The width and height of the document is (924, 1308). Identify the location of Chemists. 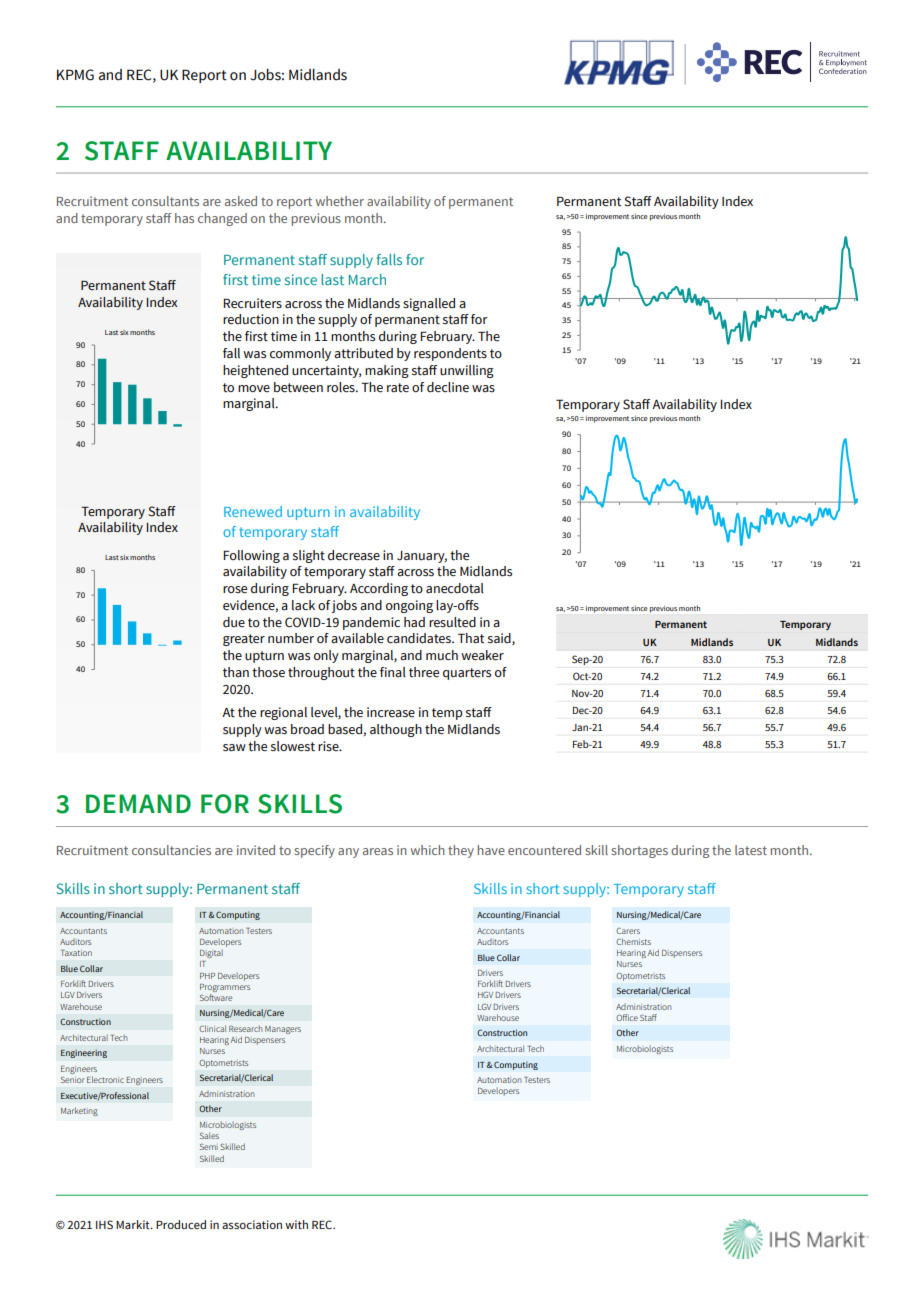
(633, 941).
